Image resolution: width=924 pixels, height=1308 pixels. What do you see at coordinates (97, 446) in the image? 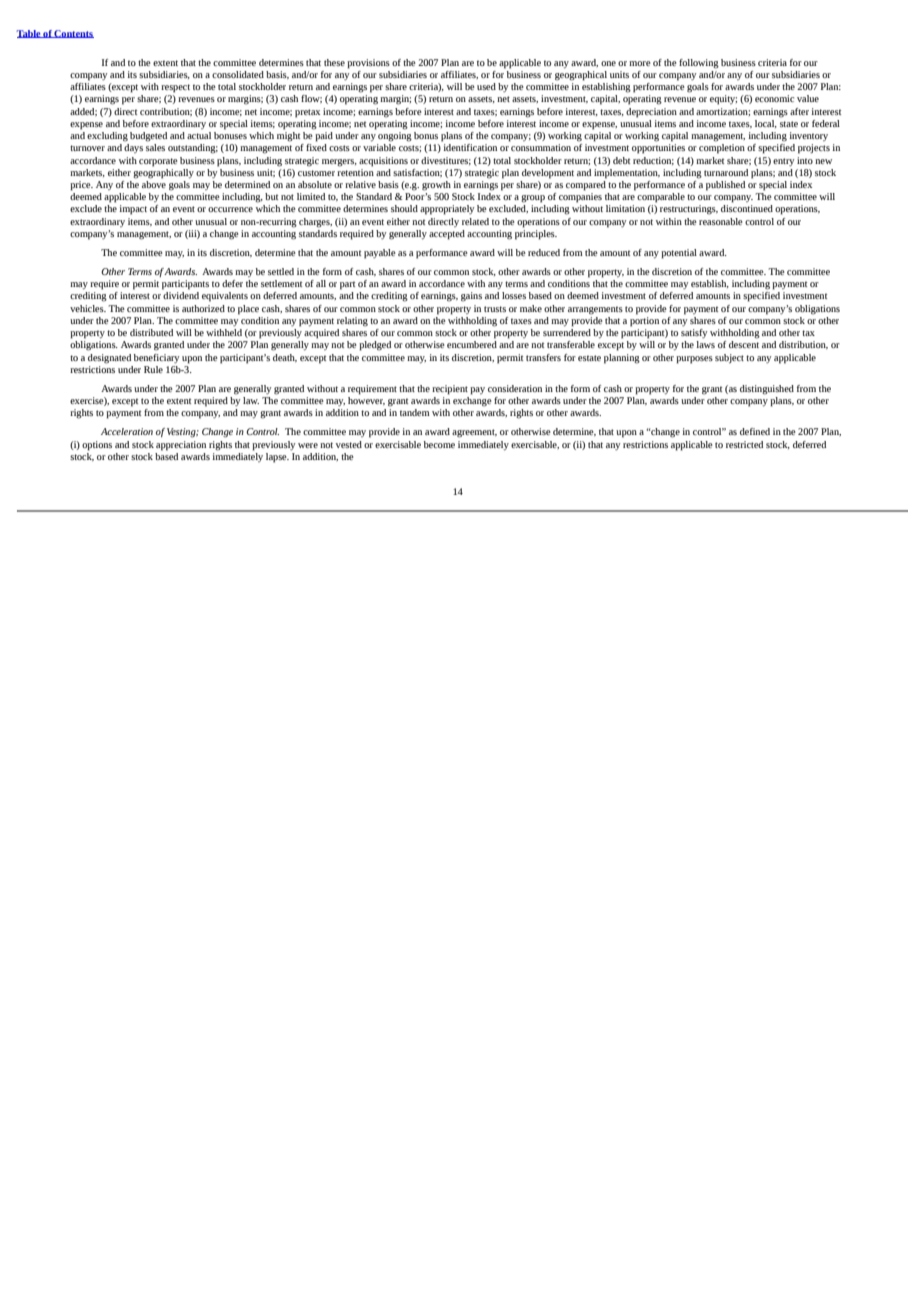
I see `options` at bounding box center [97, 446].
